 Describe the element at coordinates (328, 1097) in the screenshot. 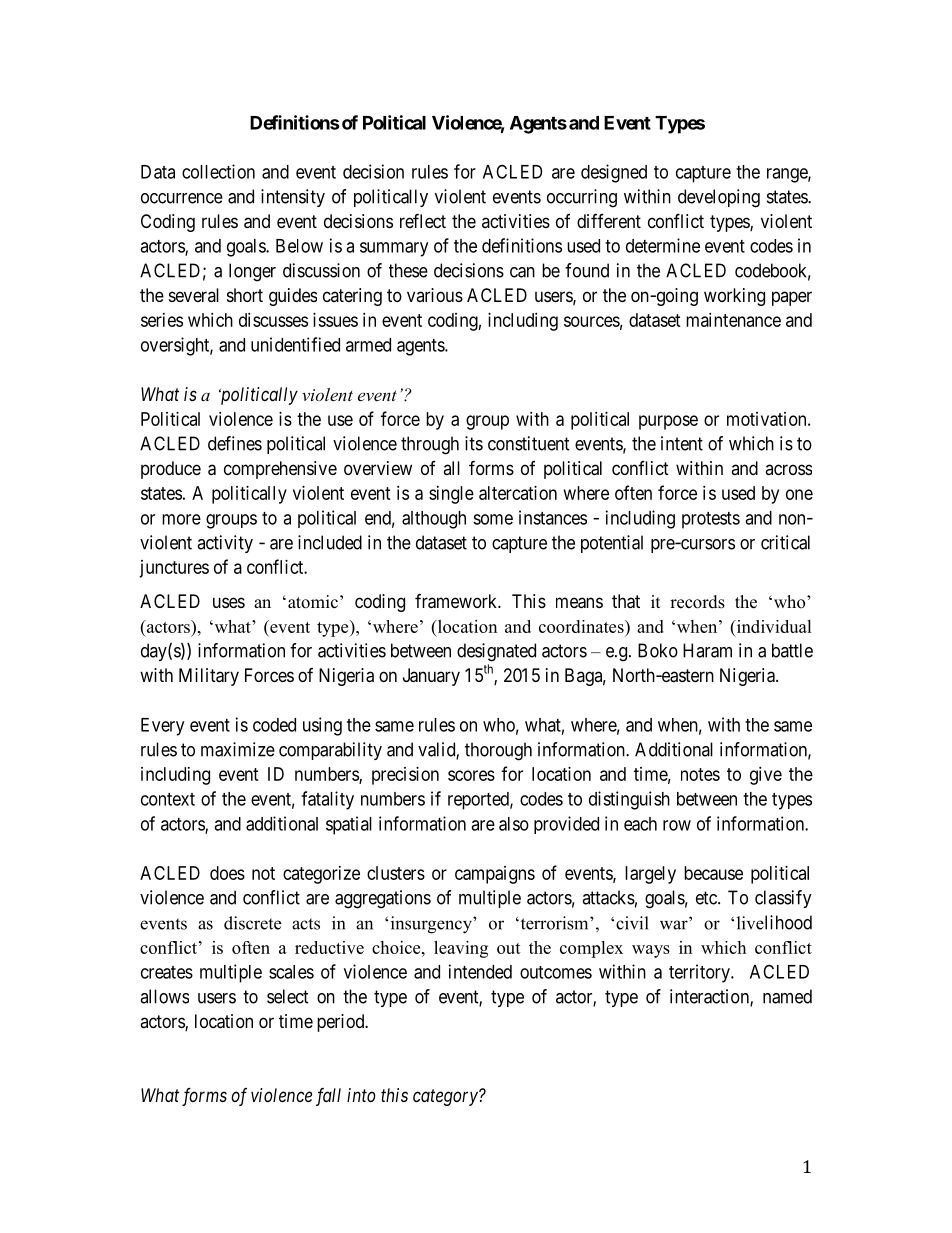

I see `fall` at that location.
